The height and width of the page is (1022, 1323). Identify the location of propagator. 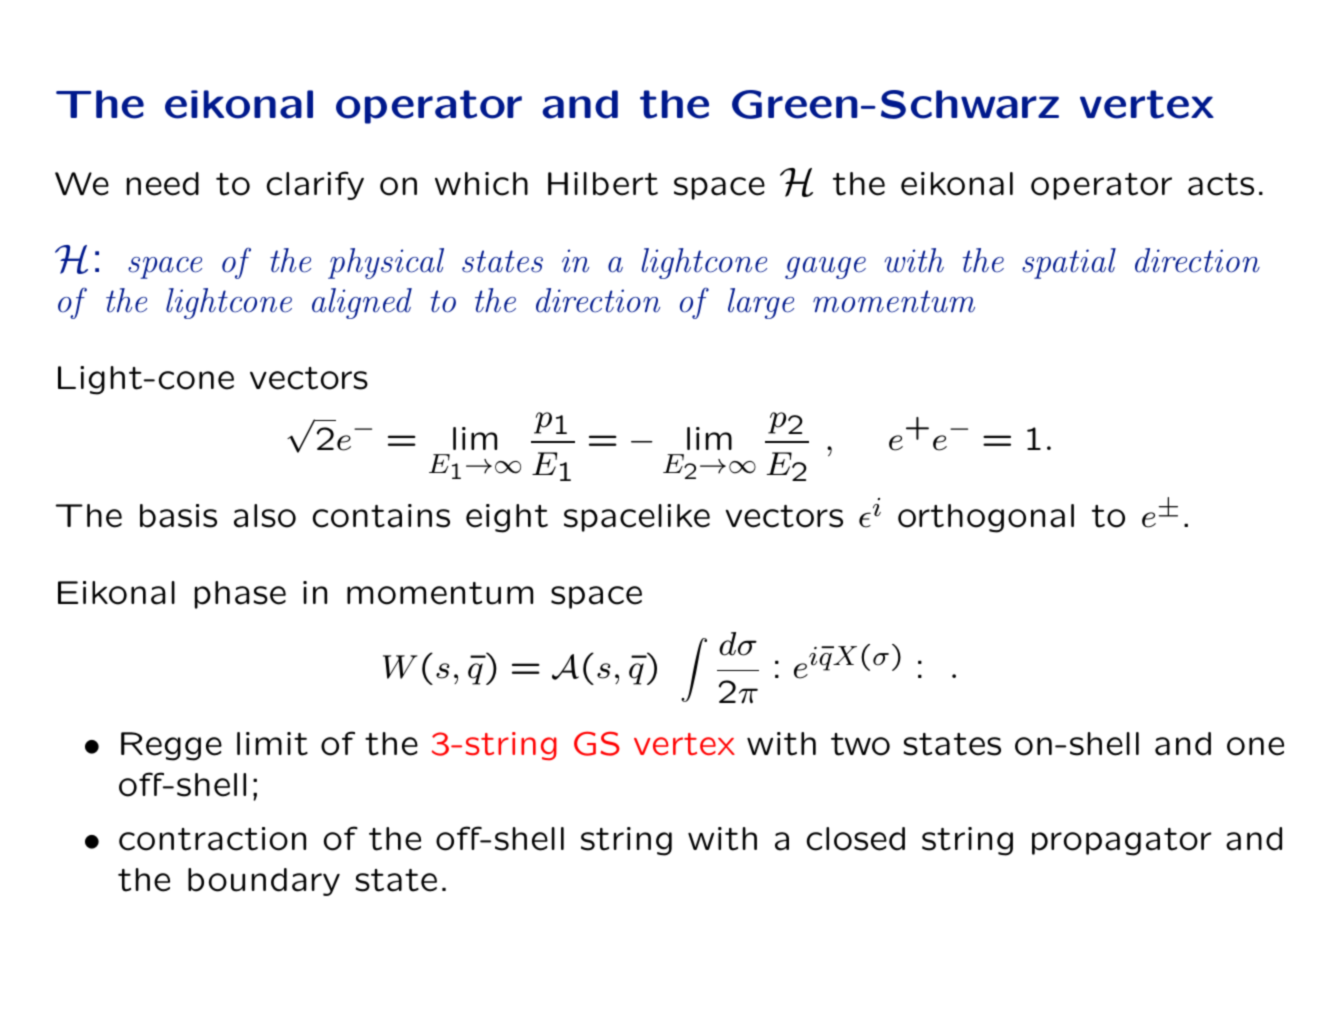
(1122, 842).
